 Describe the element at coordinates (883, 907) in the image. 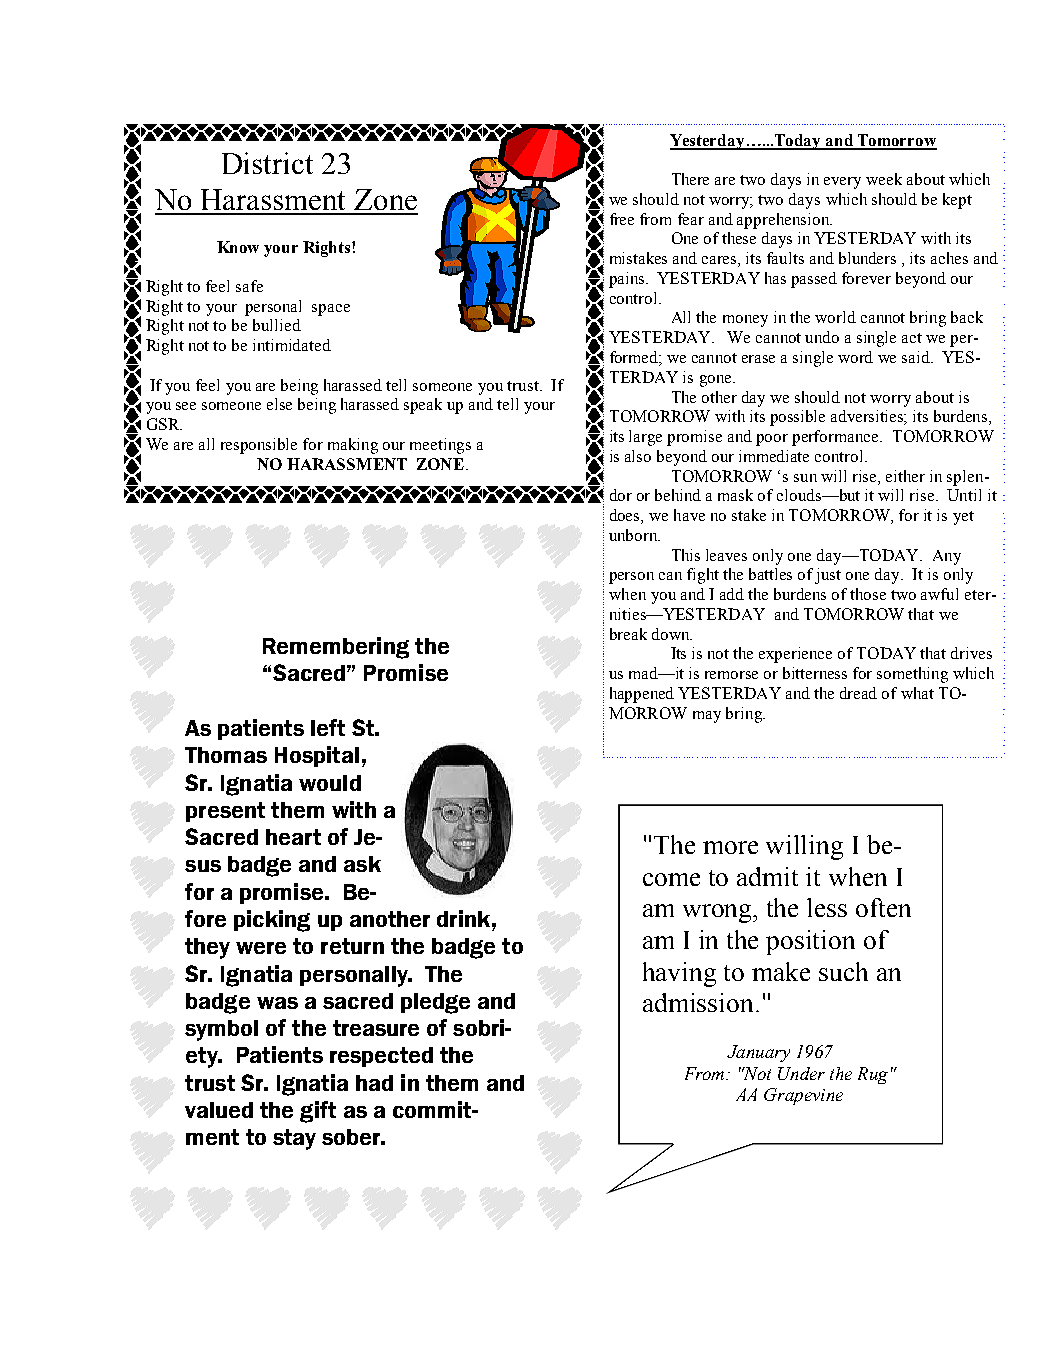

I see `often` at that location.
